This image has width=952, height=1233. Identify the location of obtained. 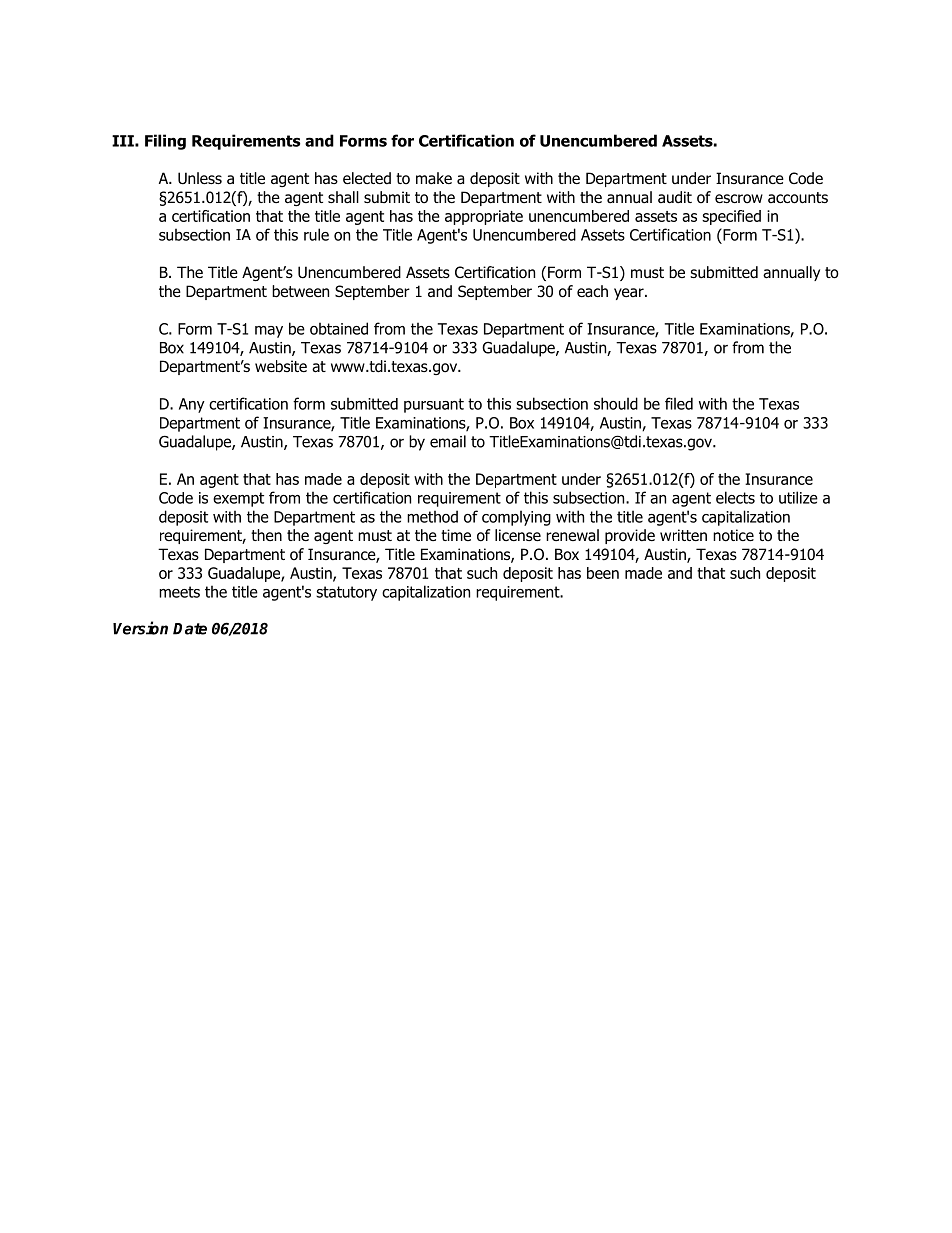
(339, 328).
